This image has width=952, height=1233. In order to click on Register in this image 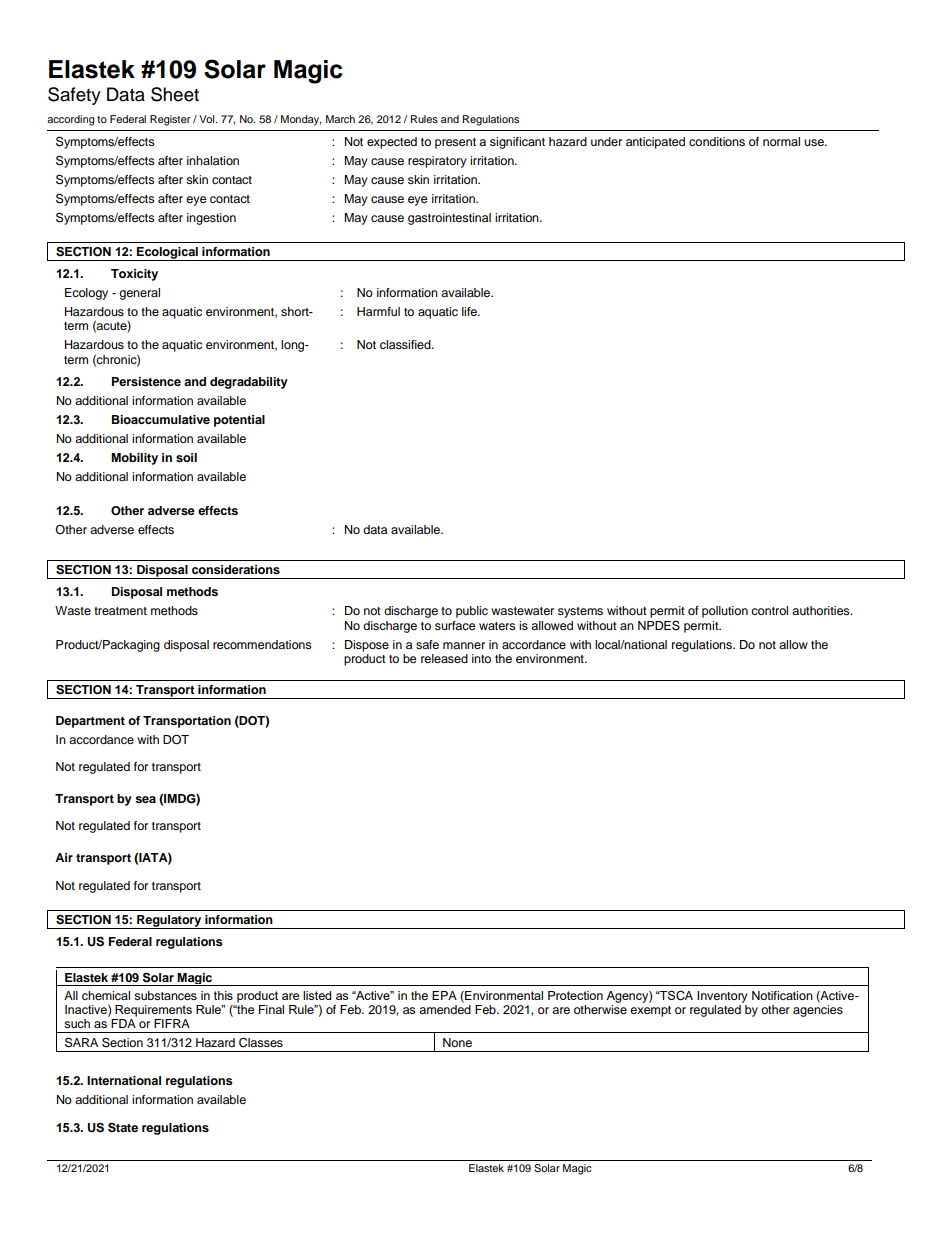, I will do `click(170, 120)`.
